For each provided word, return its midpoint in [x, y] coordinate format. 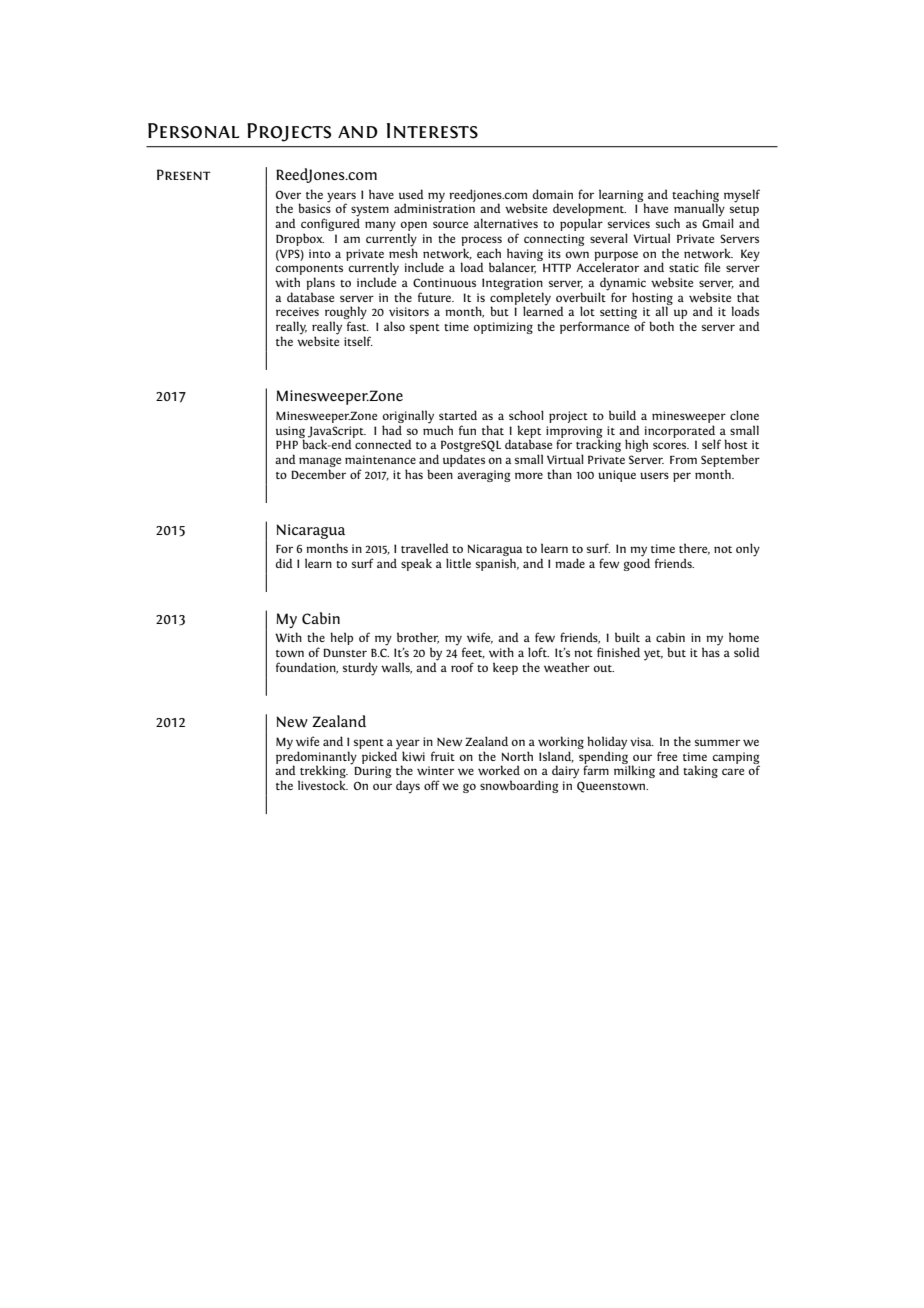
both [661, 326]
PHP [287, 444]
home [744, 637]
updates [464, 460]
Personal [193, 131]
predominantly [316, 757]
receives [297, 311]
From [683, 460]
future [436, 297]
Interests [432, 131]
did [284, 563]
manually [699, 210]
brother [418, 638]
